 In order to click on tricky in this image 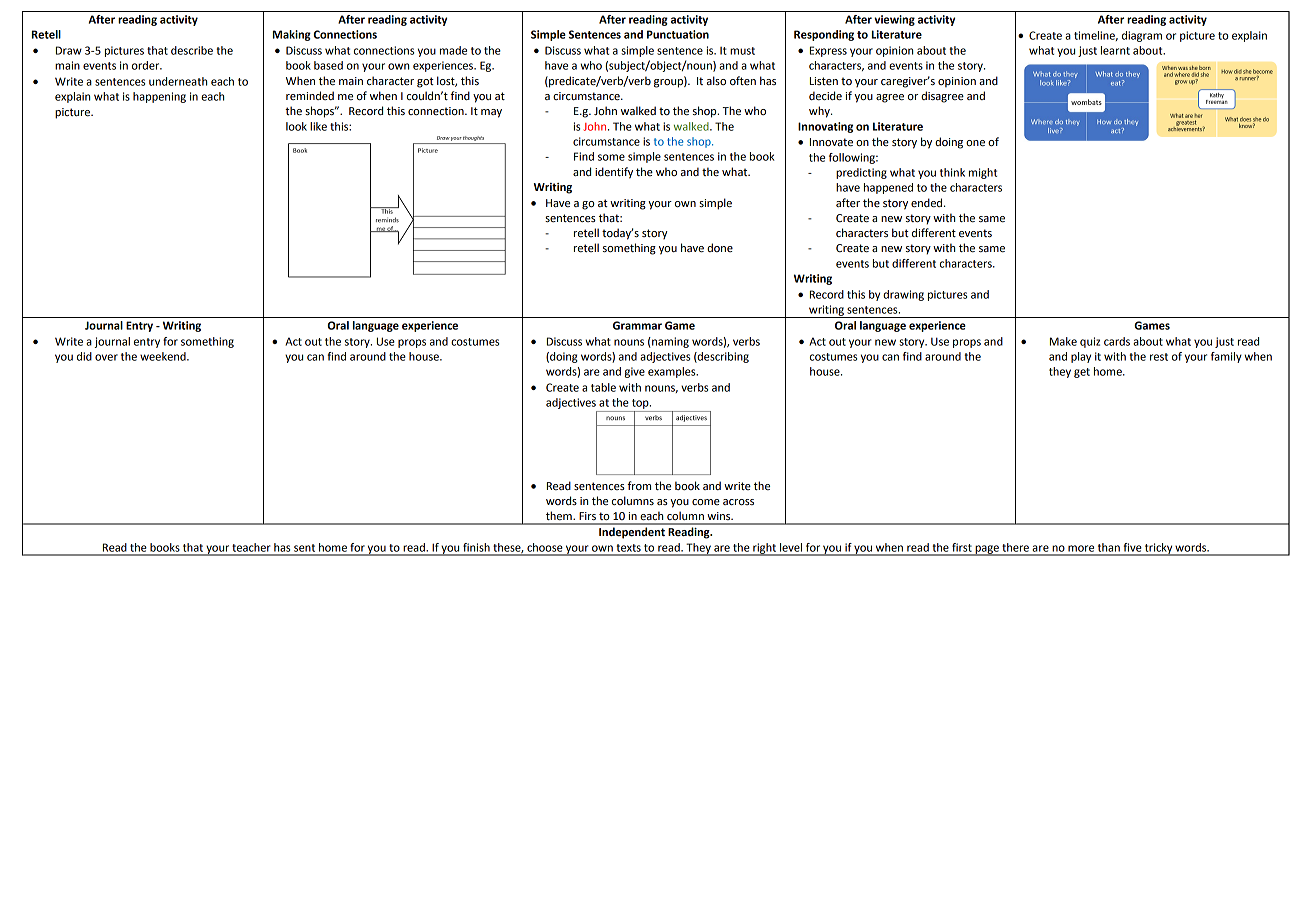, I will do `click(1158, 549)`.
